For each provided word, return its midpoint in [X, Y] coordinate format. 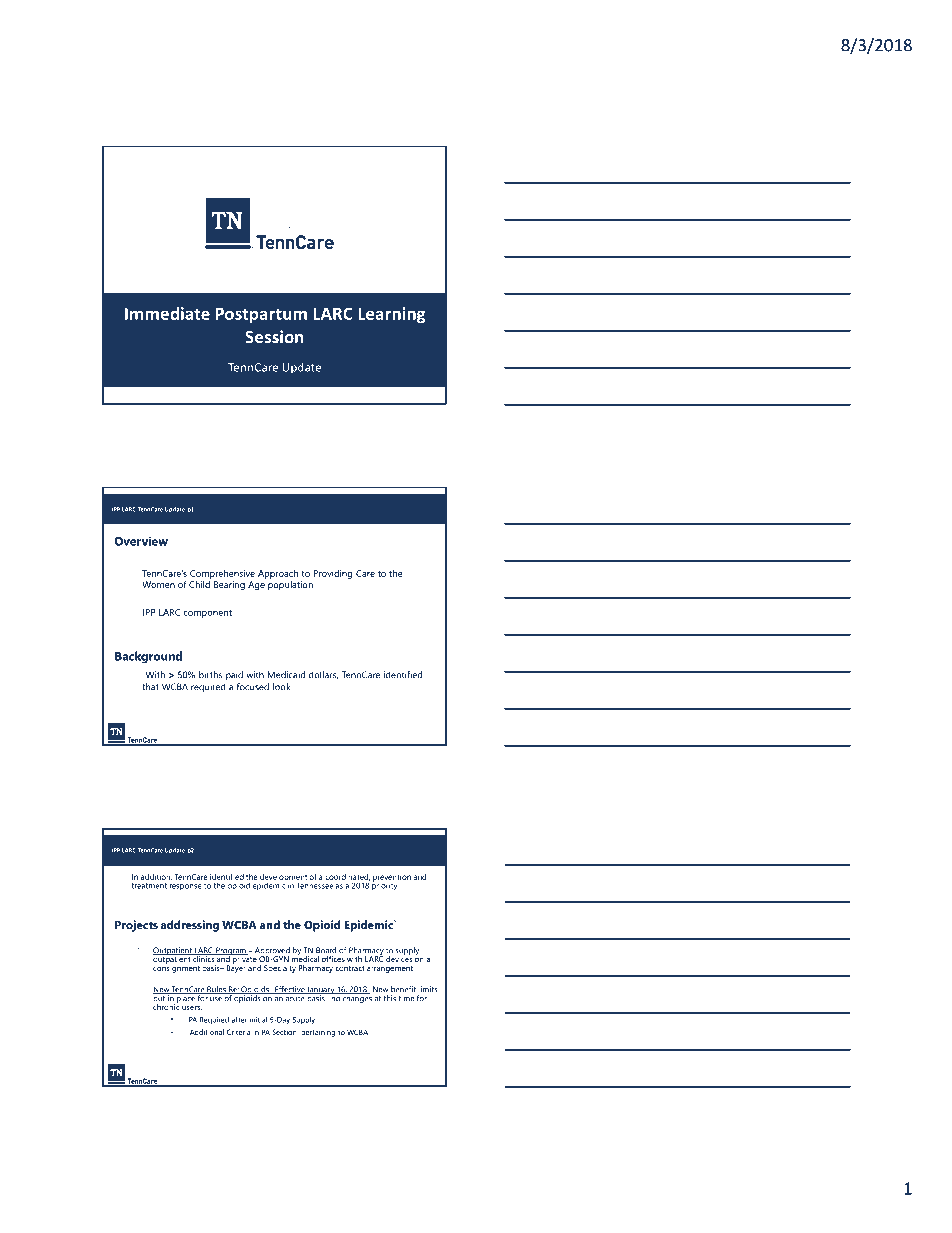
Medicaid [286, 675]
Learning [391, 315]
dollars [323, 675]
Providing [333, 574]
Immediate [167, 313]
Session [274, 336]
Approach [278, 574]
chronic [166, 1005]
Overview [141, 541]
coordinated [347, 877]
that [150, 687]
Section [284, 1032]
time [406, 998]
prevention [392, 879]
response [186, 887]
